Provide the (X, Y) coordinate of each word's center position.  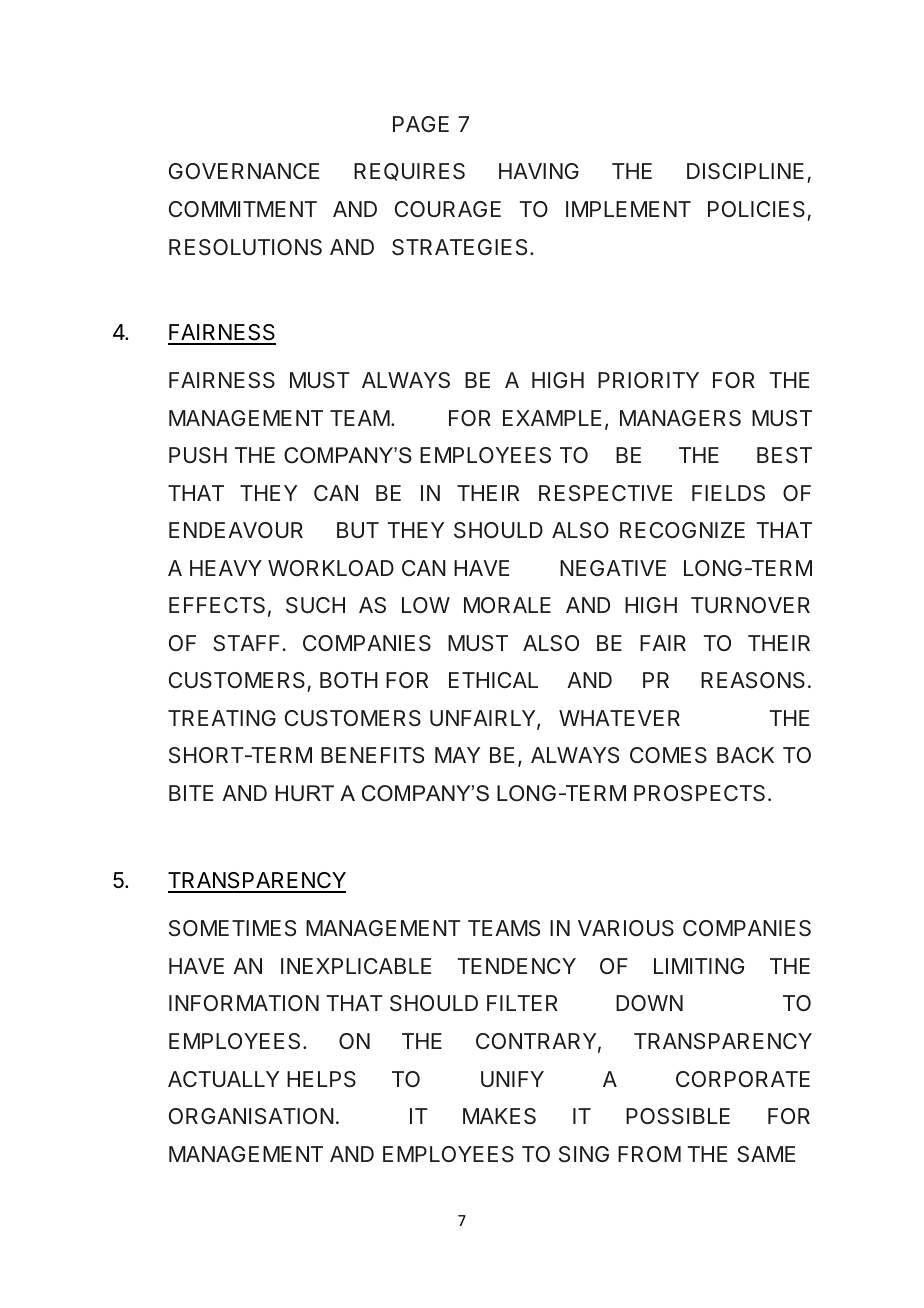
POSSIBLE (678, 1116)
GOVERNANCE (244, 171)
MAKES (499, 1116)
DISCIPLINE (745, 171)
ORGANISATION (251, 1116)
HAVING (539, 171)
